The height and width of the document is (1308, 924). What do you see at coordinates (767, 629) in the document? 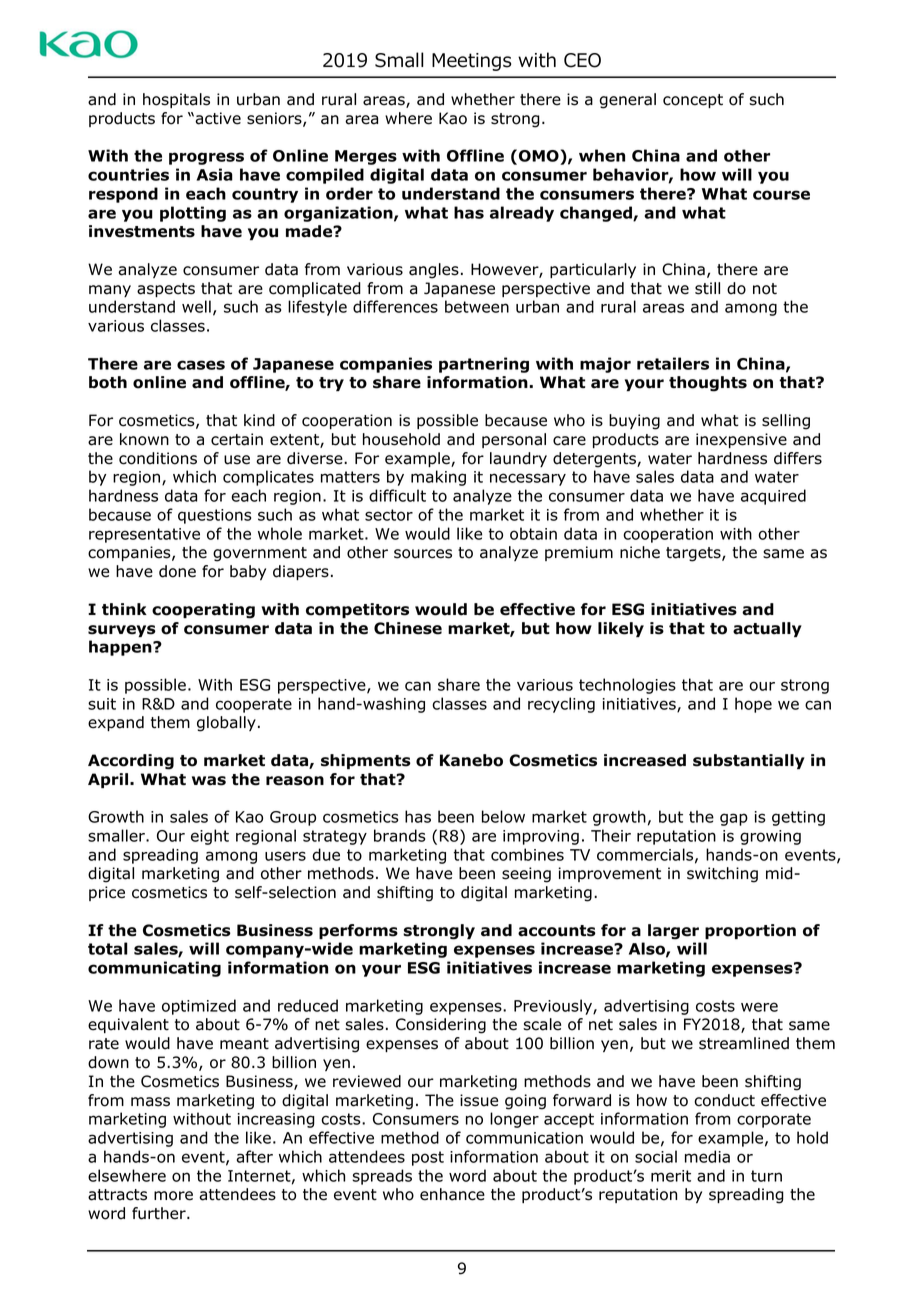
I see `actually` at bounding box center [767, 629].
